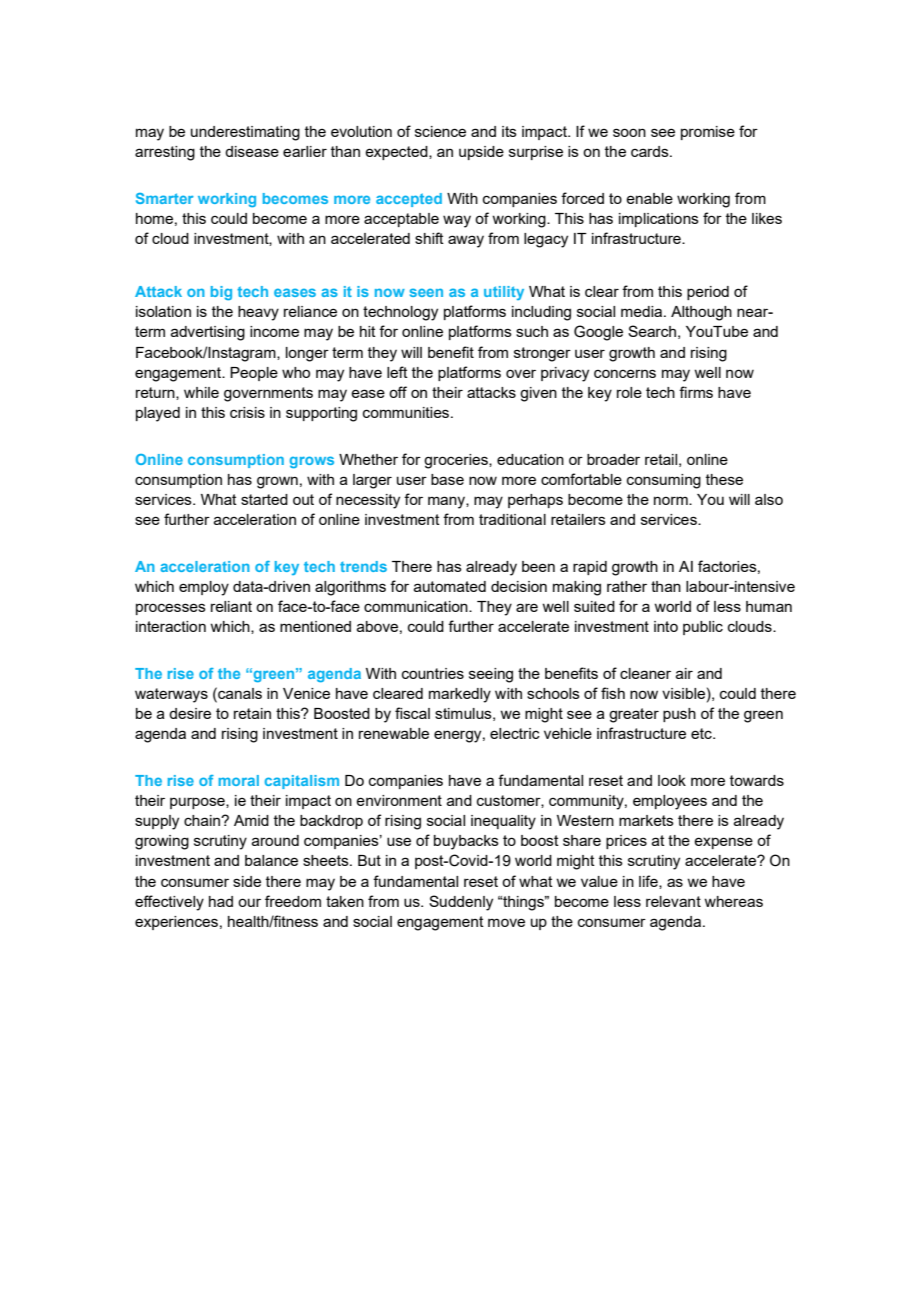 This document has height=1307, width=924. What do you see at coordinates (407, 412) in the document?
I see `communities` at bounding box center [407, 412].
